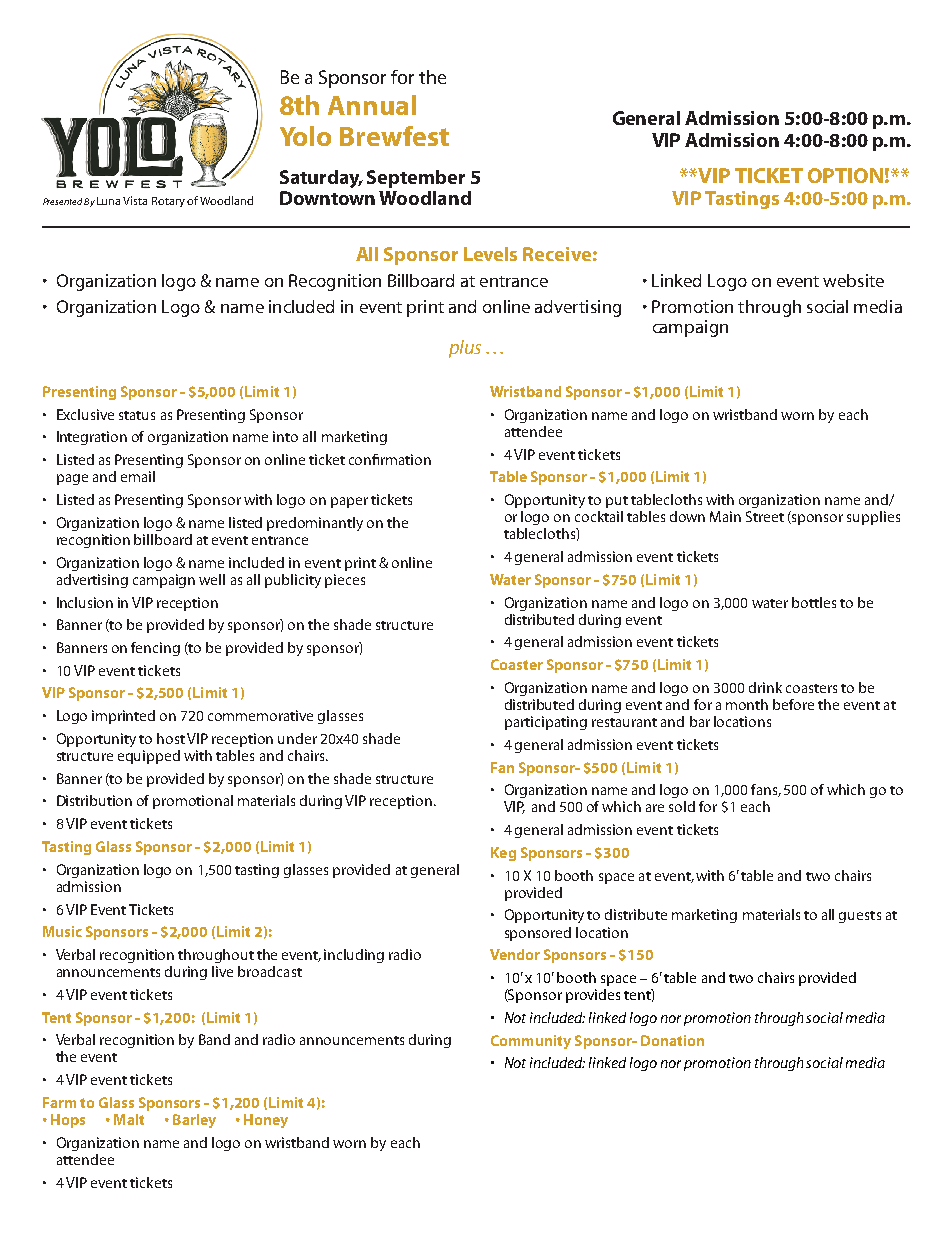 This screenshot has width=952, height=1233. Describe the element at coordinates (149, 757) in the screenshot. I see `equipped` at that location.
